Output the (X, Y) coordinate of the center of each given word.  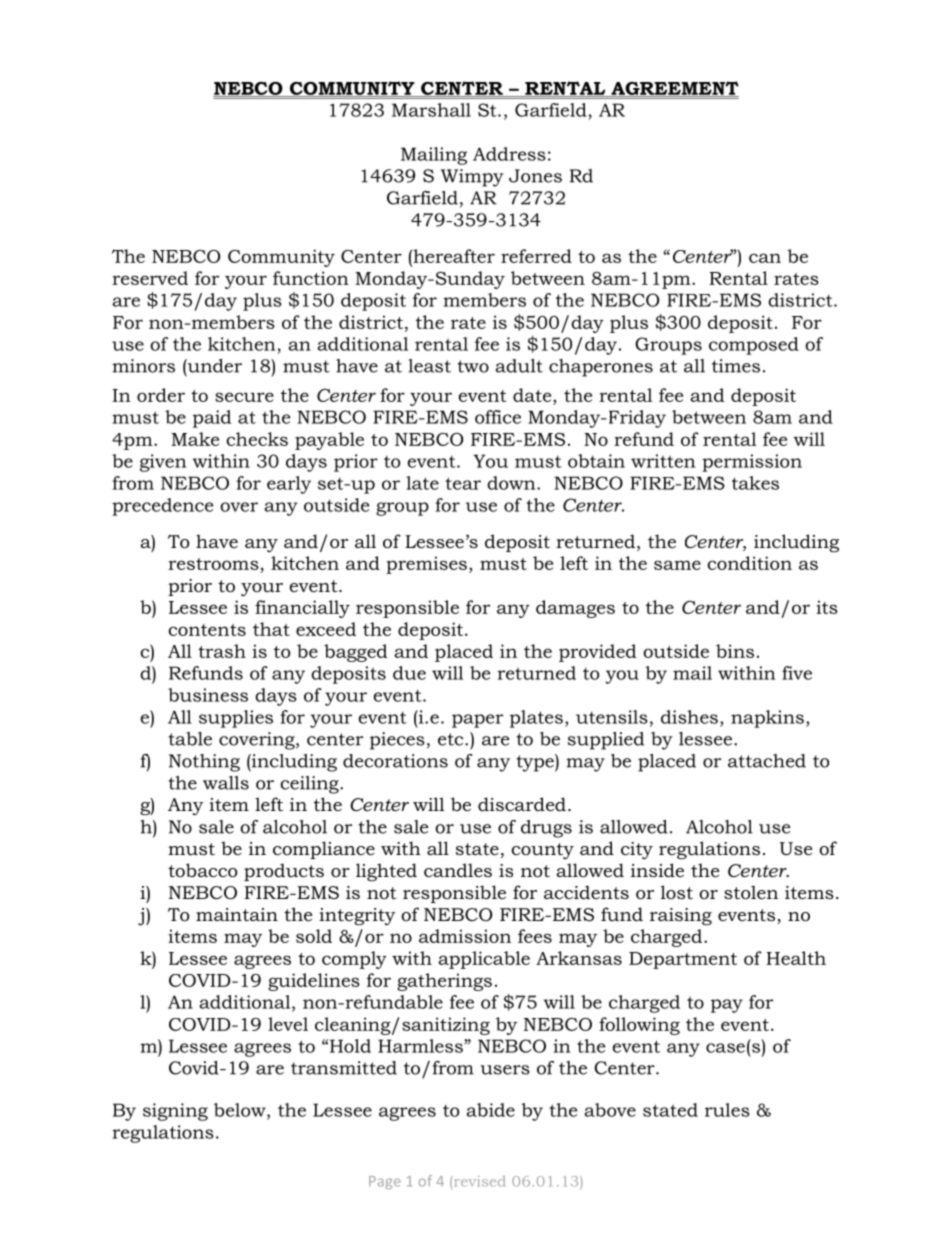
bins (735, 651)
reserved (150, 278)
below (241, 1111)
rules (727, 1110)
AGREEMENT (674, 89)
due (409, 673)
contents (207, 630)
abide (490, 1110)
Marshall (431, 110)
